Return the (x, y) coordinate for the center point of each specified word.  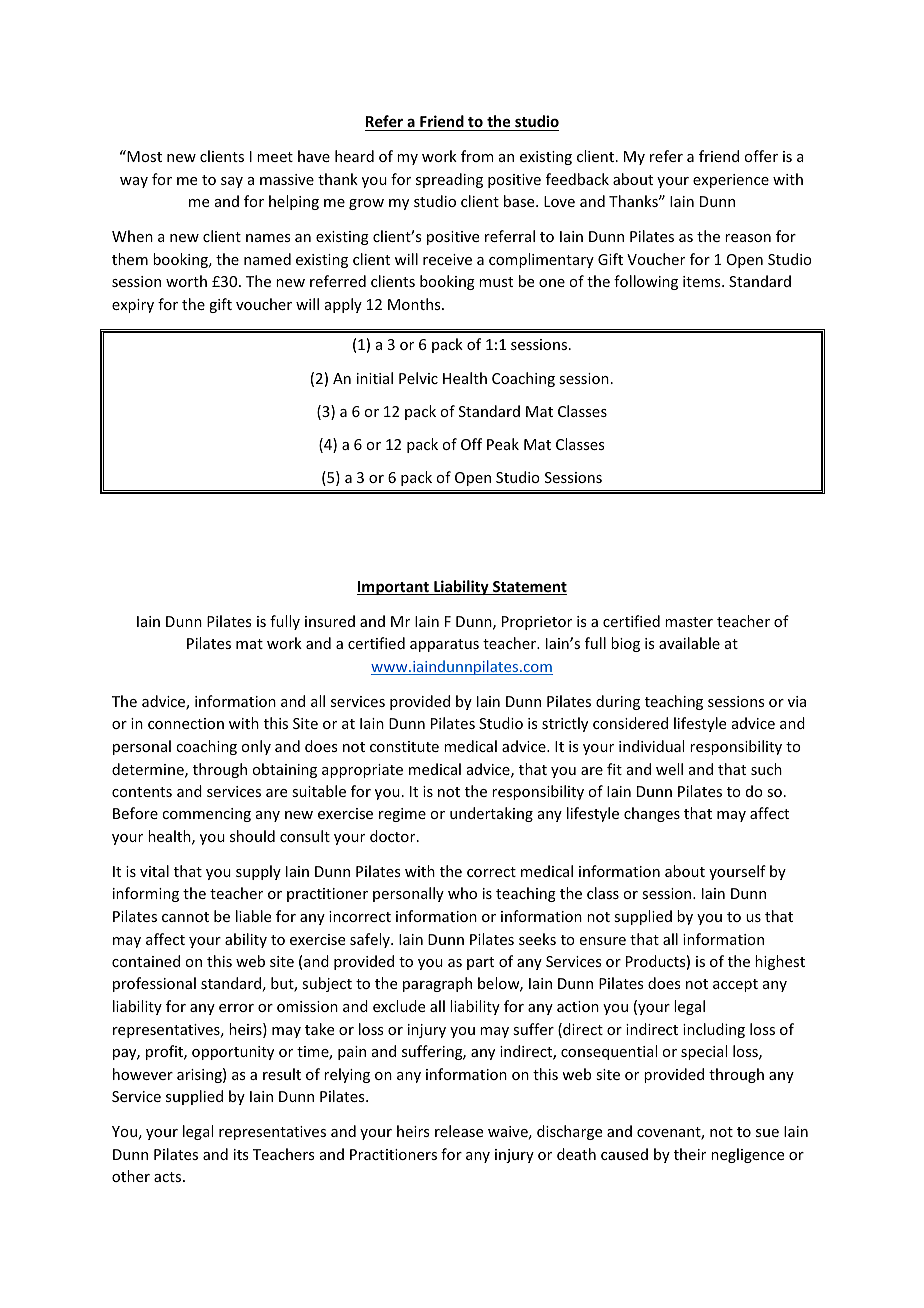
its (241, 1154)
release (459, 1131)
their (690, 1154)
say (232, 182)
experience (731, 181)
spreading (449, 180)
